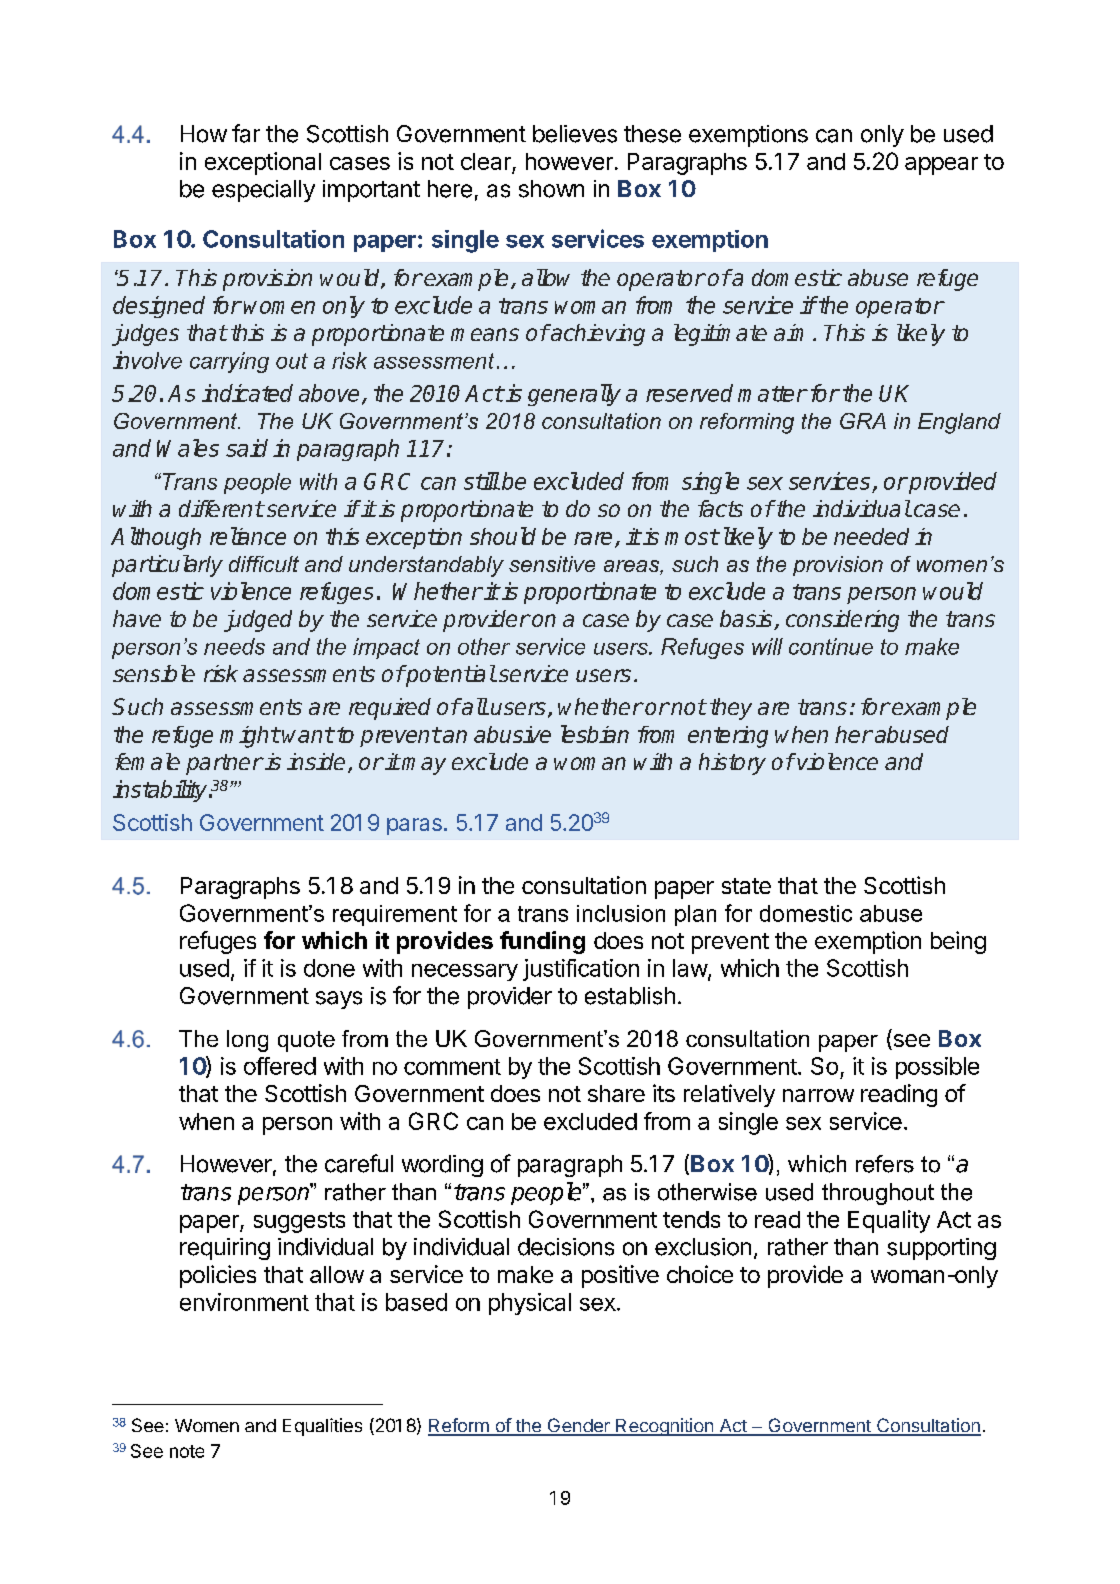 The height and width of the document is (1584, 1120). I want to click on partner, so click(224, 764).
